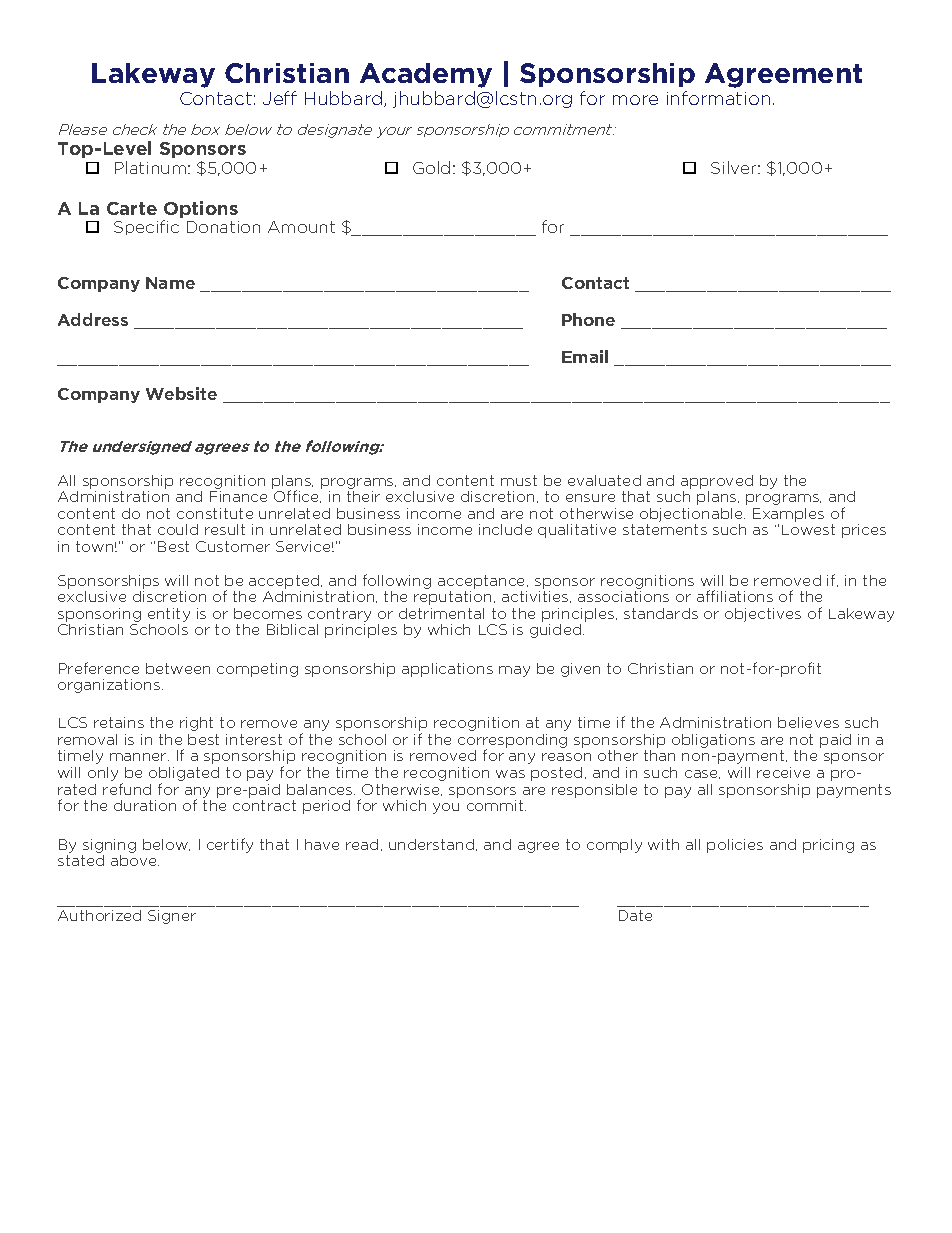 The width and height of the screenshot is (952, 1233). I want to click on detrimental, so click(441, 613).
